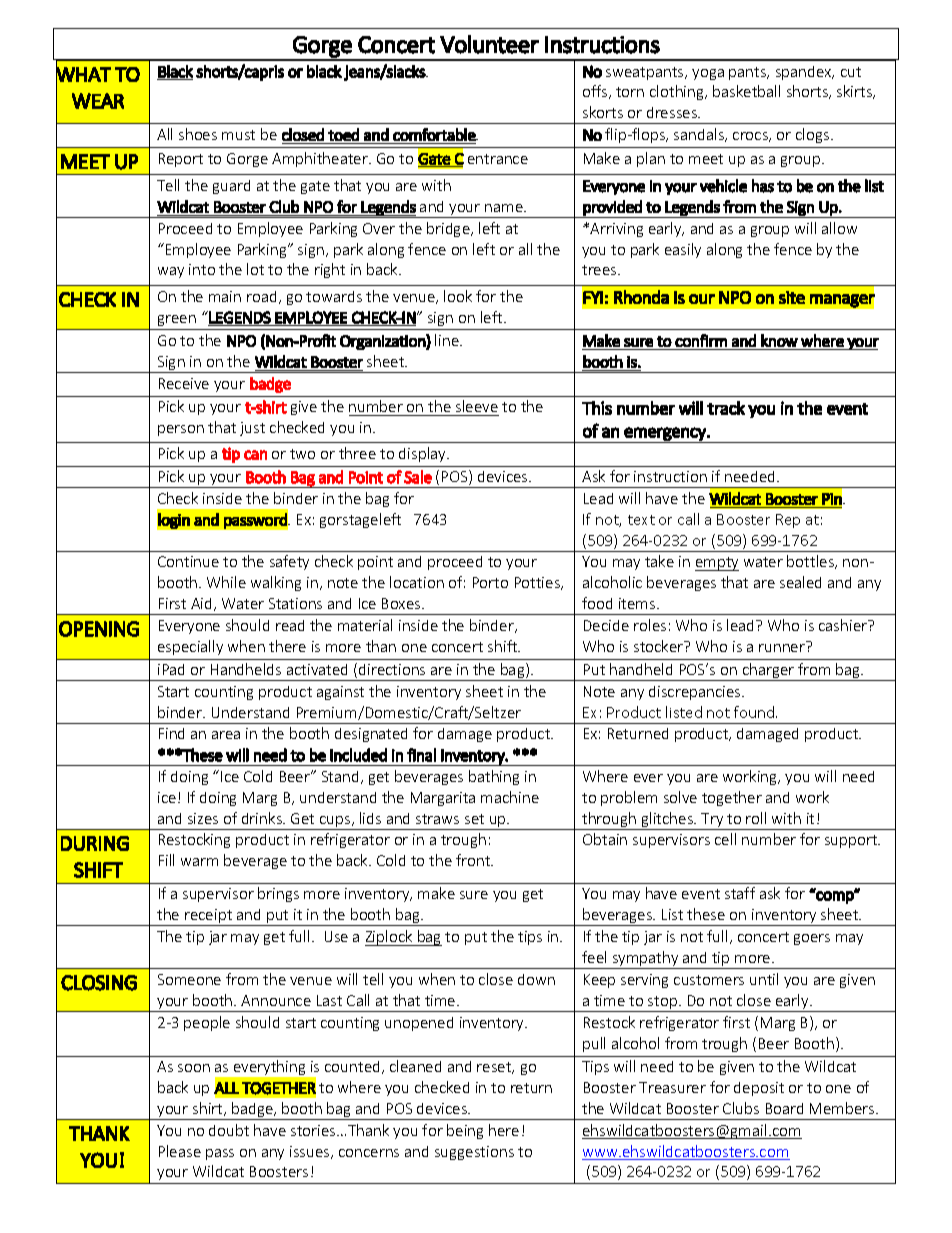 The image size is (952, 1233). I want to click on Porto, so click(490, 582).
